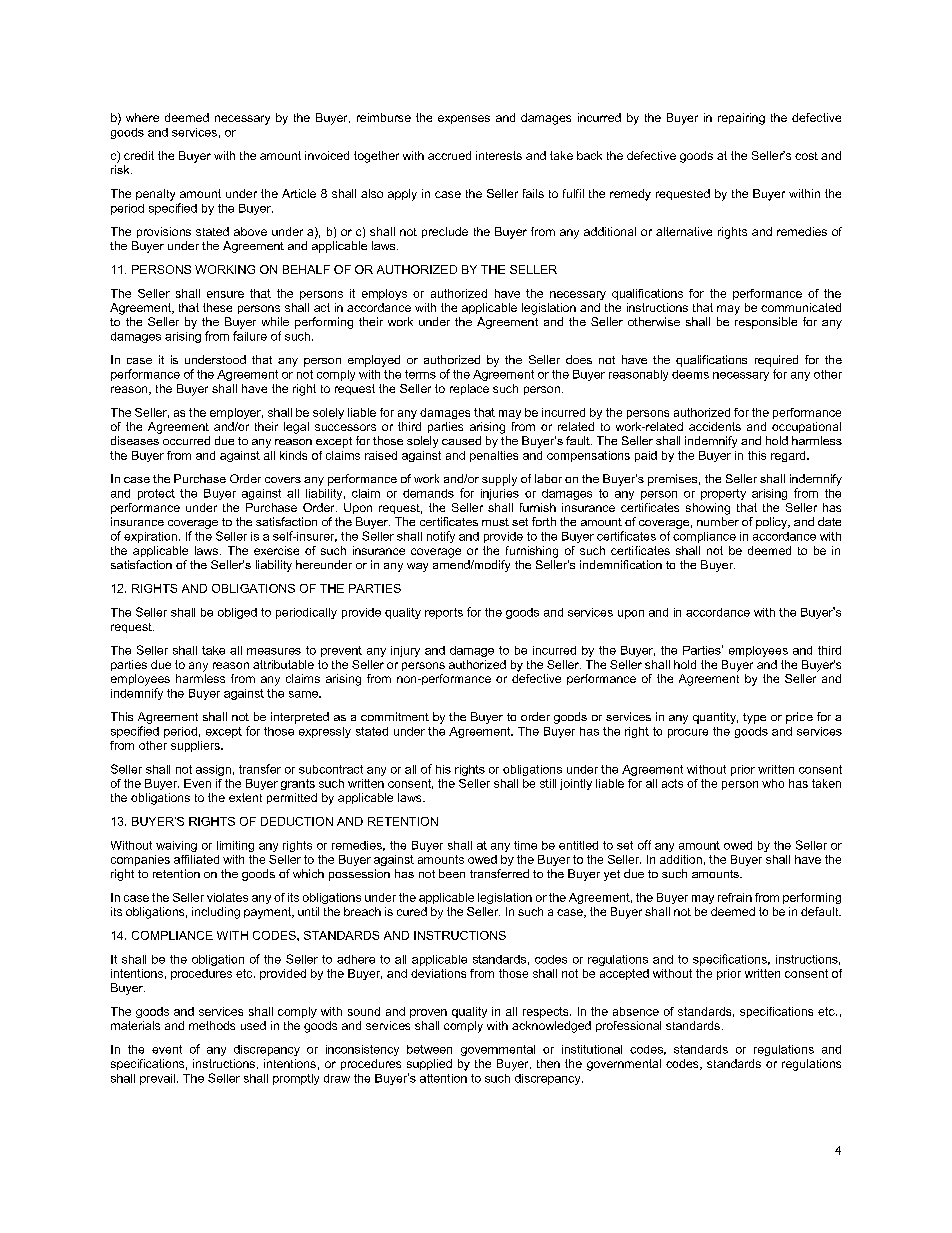  What do you see at coordinates (212, 1025) in the image?
I see `methods` at bounding box center [212, 1025].
